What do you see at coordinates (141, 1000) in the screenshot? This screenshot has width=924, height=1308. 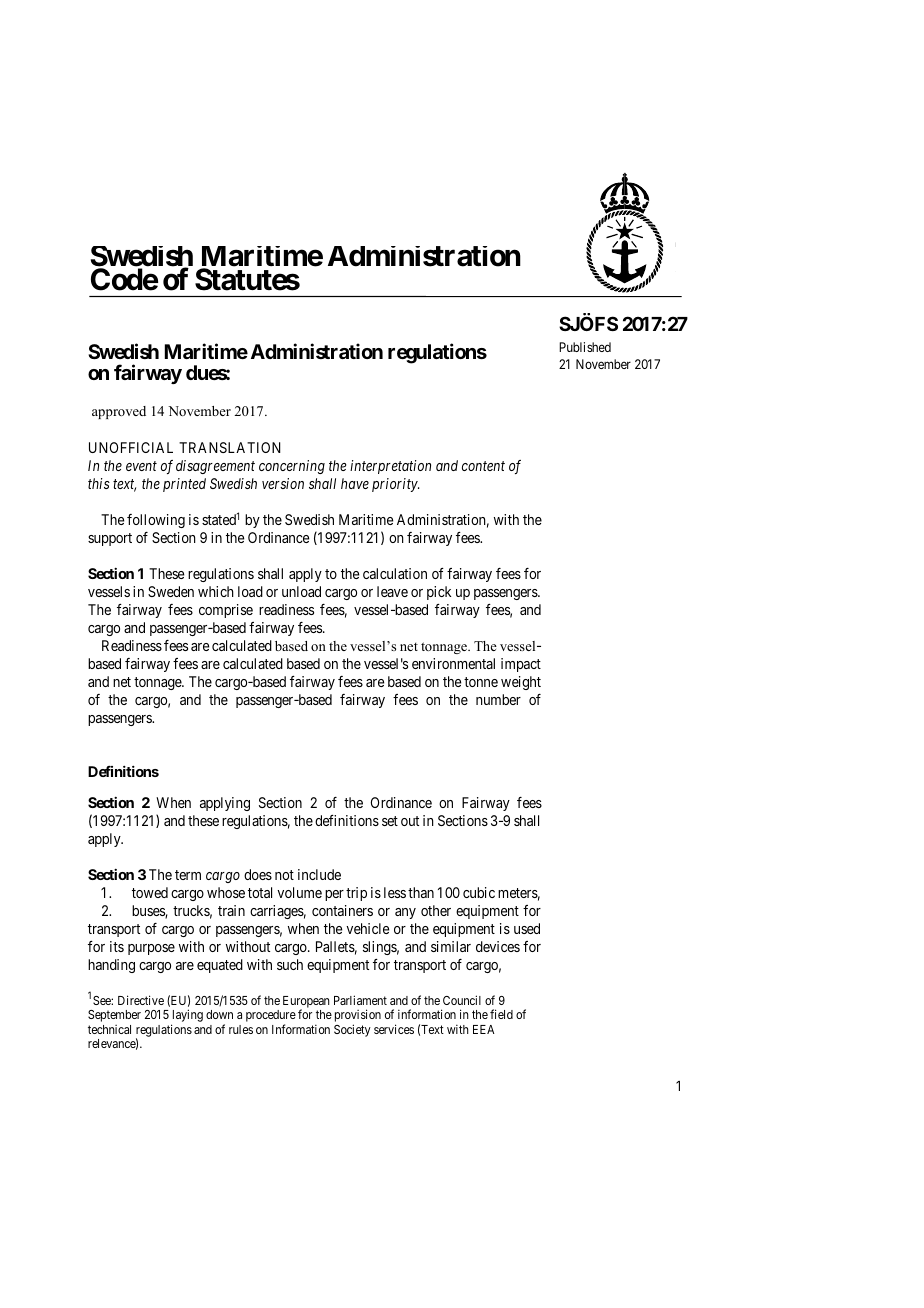 I see `Directive` at bounding box center [141, 1000].
